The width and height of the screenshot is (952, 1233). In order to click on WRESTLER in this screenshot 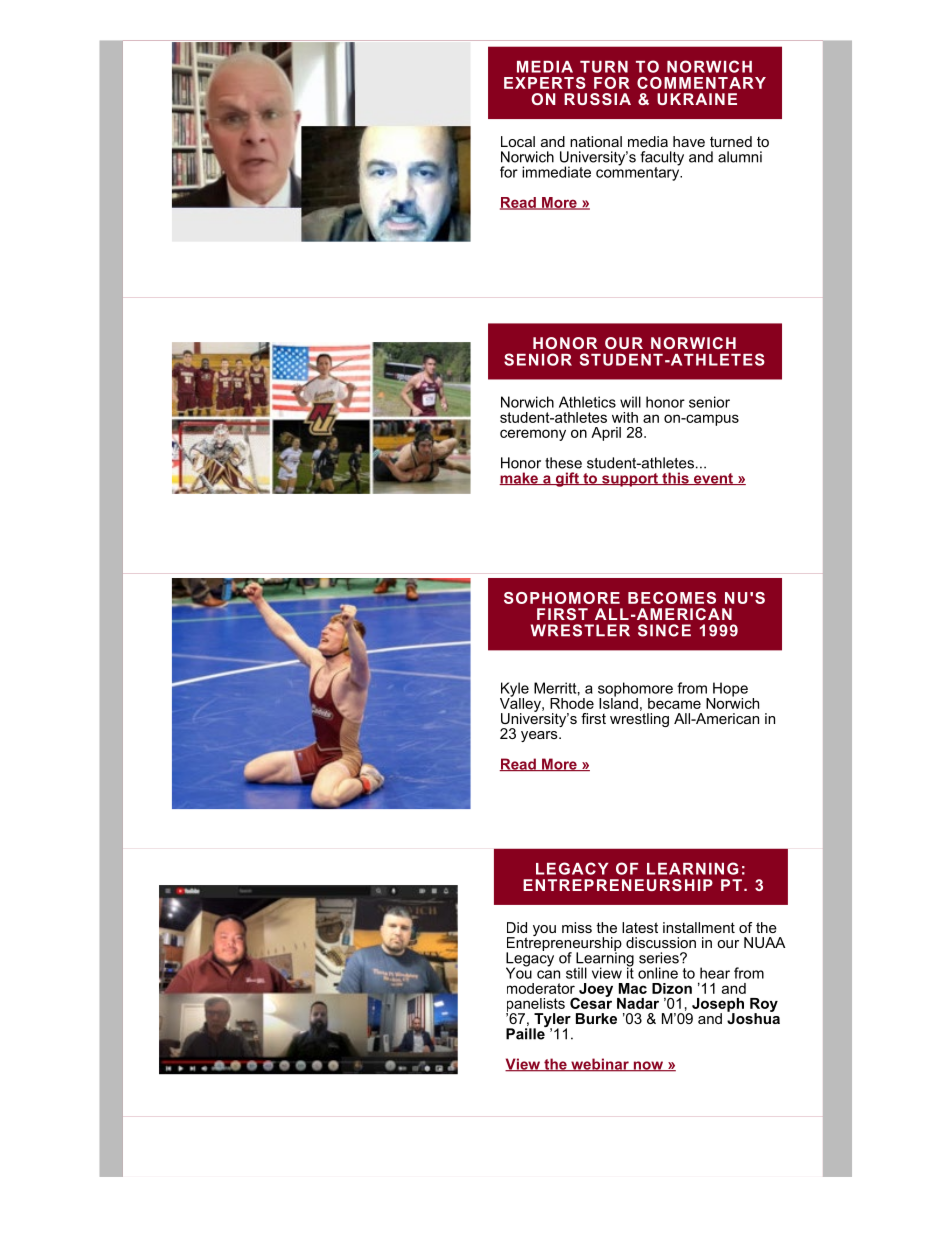, I will do `click(580, 630)`.
